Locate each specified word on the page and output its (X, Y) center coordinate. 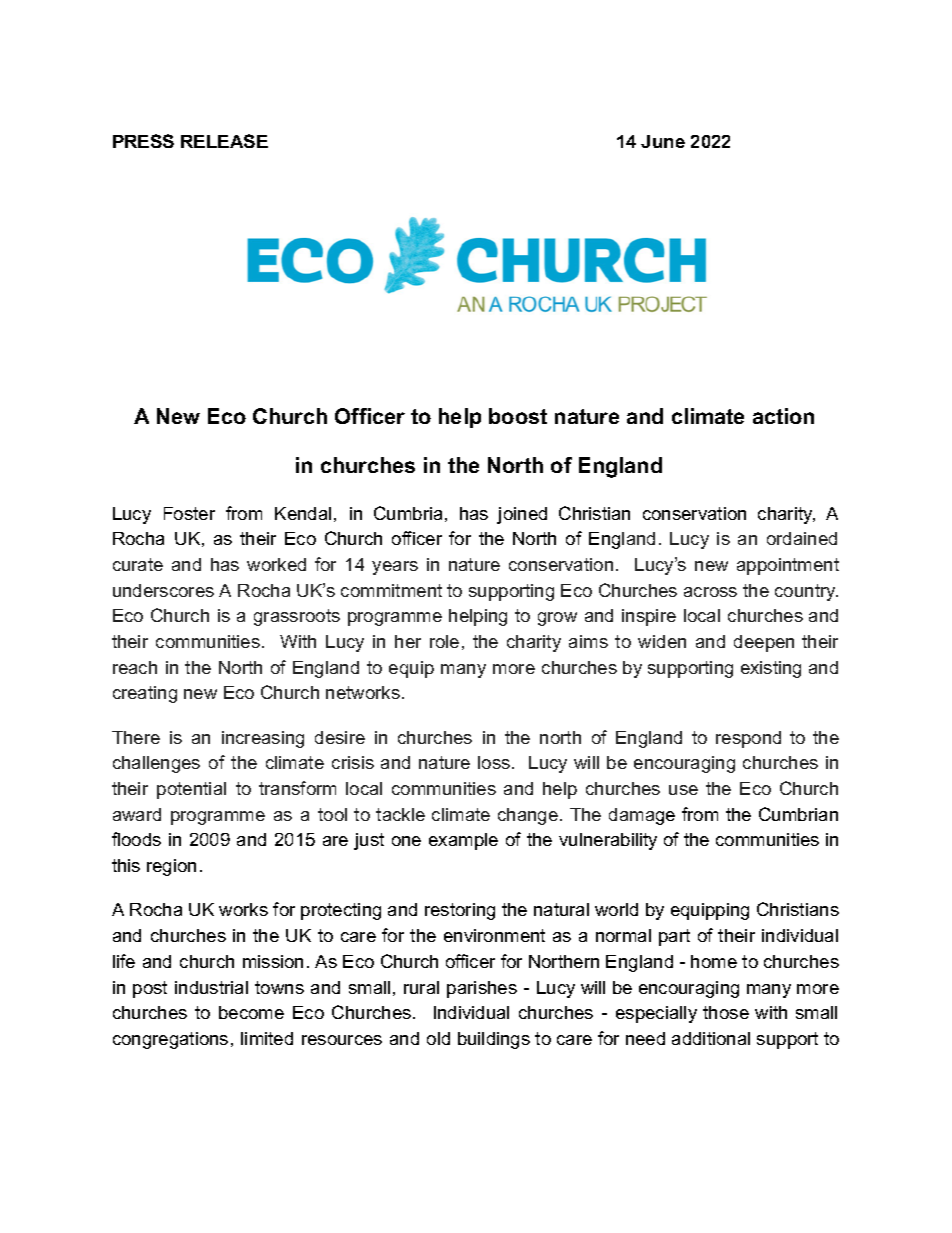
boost (518, 416)
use (683, 790)
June (663, 141)
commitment (391, 590)
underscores (163, 590)
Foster (189, 513)
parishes (482, 989)
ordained (802, 538)
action (783, 416)
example (463, 841)
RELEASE (224, 141)
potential (191, 790)
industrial (211, 987)
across (710, 592)
